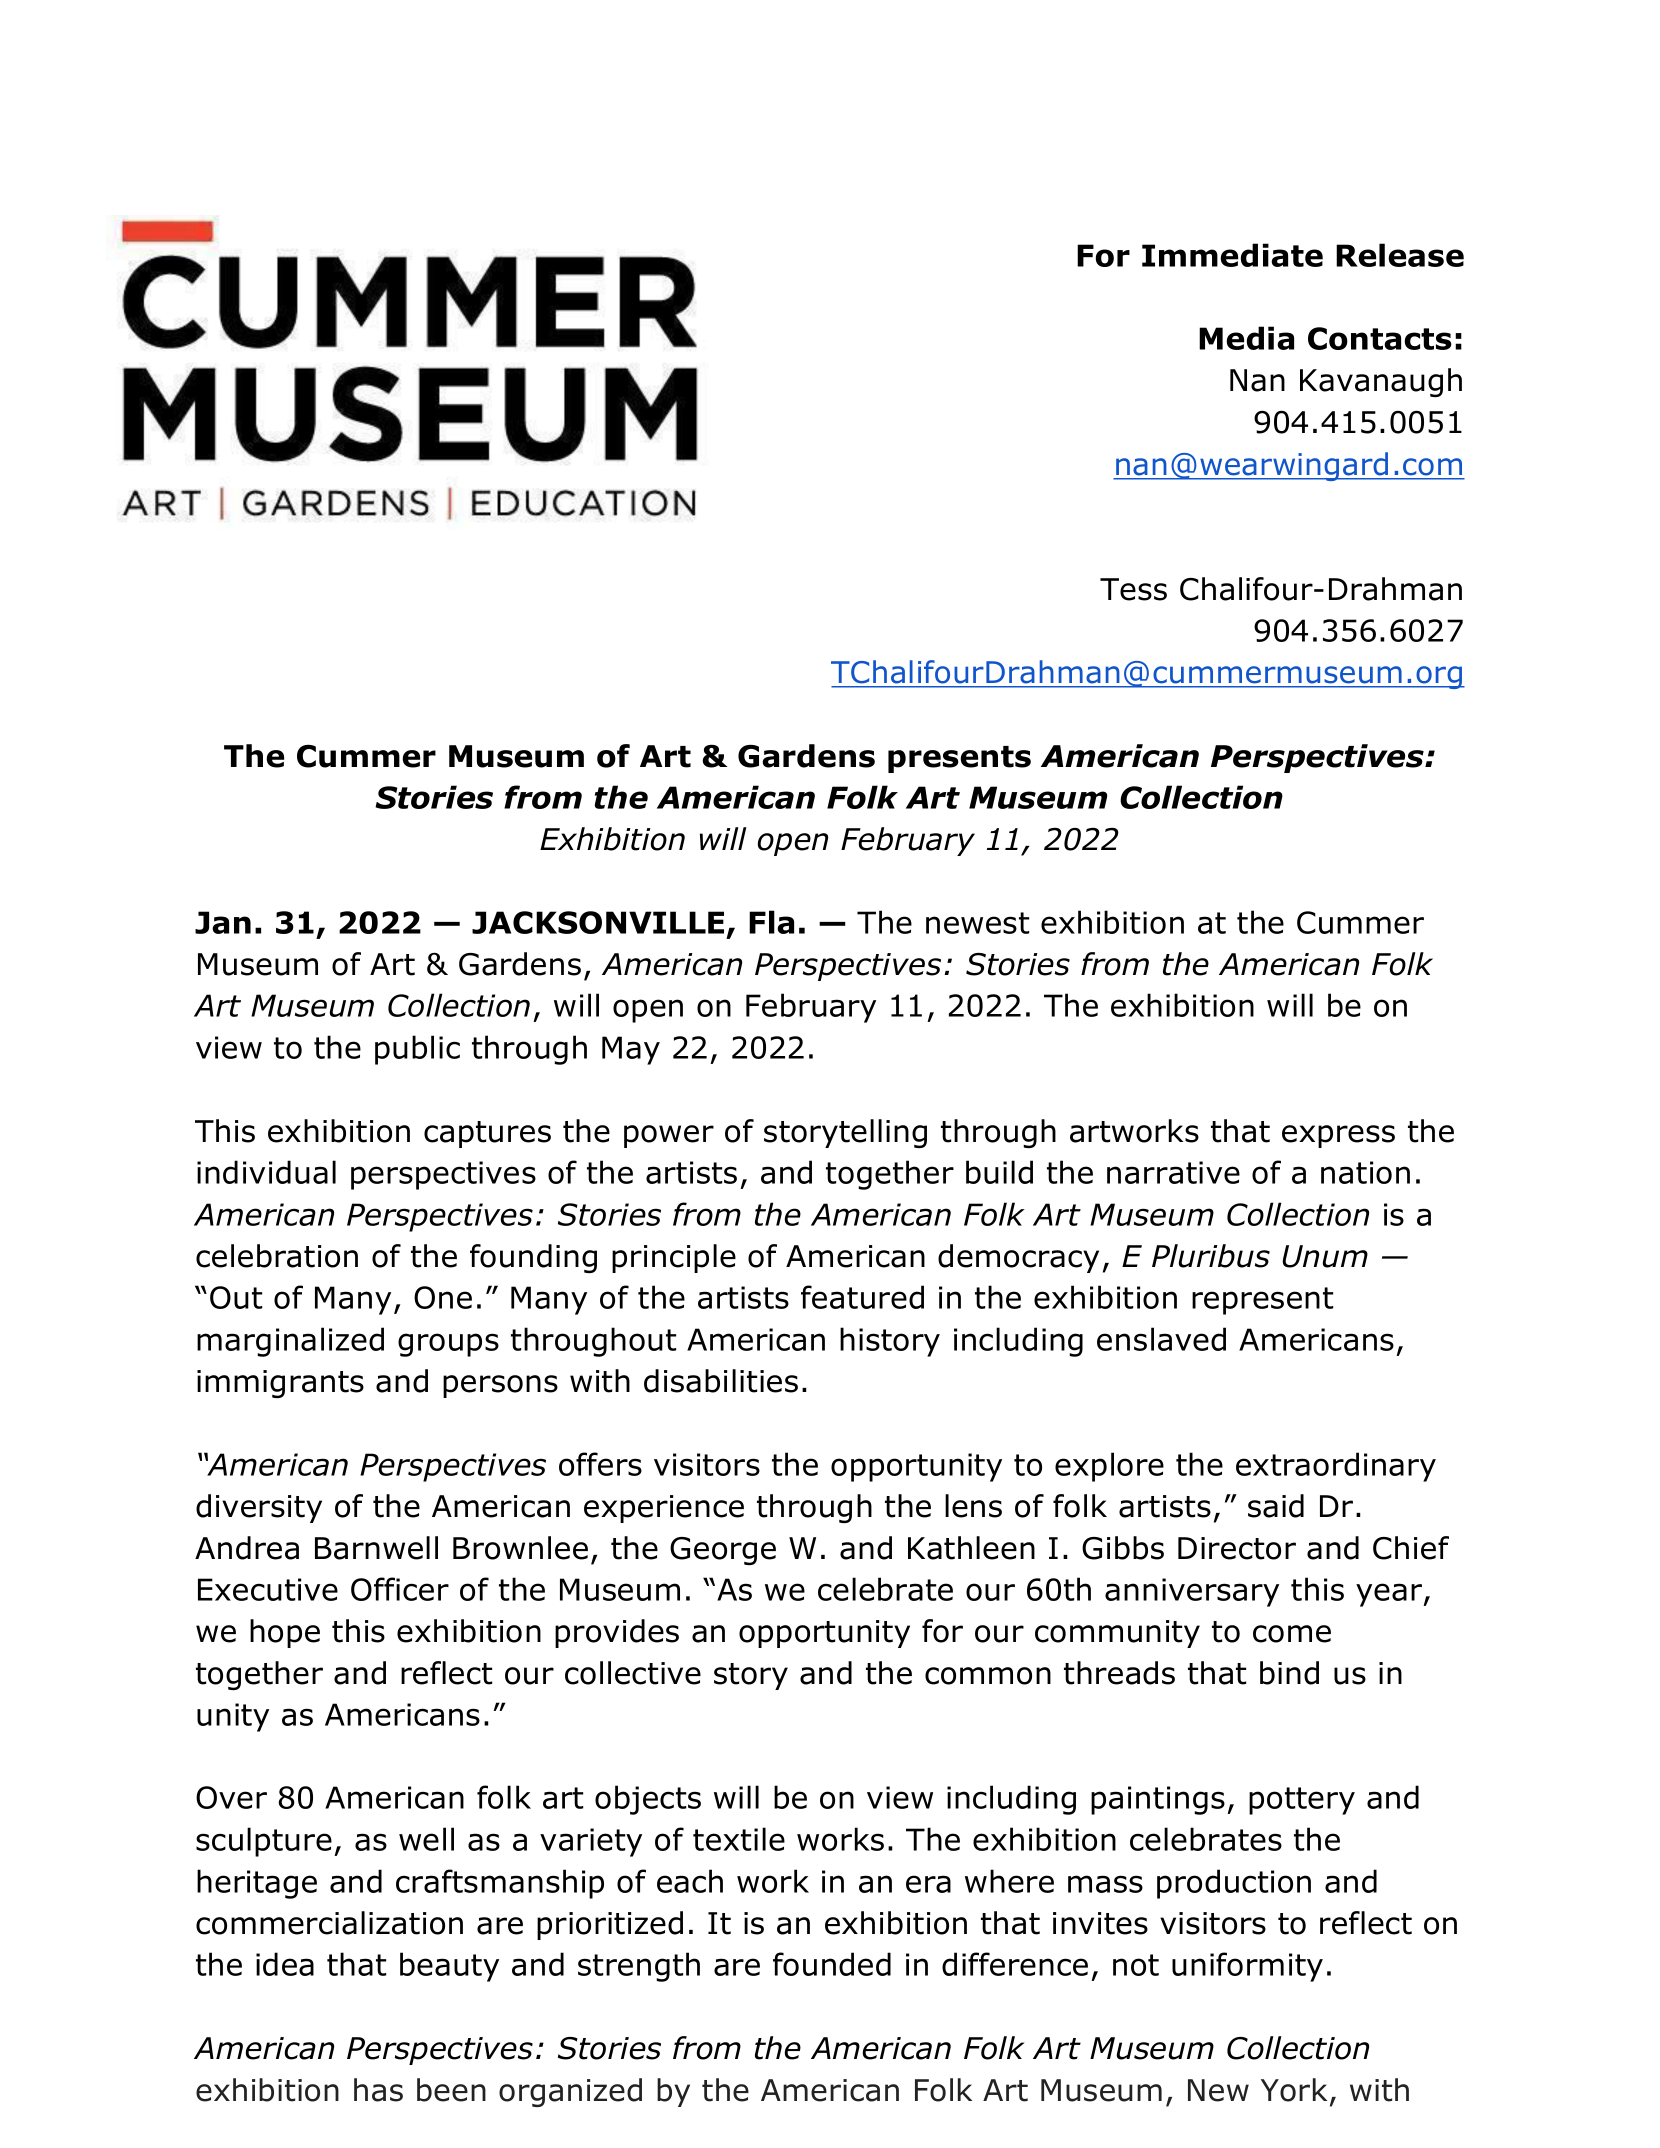 This image has width=1660, height=2148. Describe the element at coordinates (1133, 589) in the image. I see `Tess` at that location.
